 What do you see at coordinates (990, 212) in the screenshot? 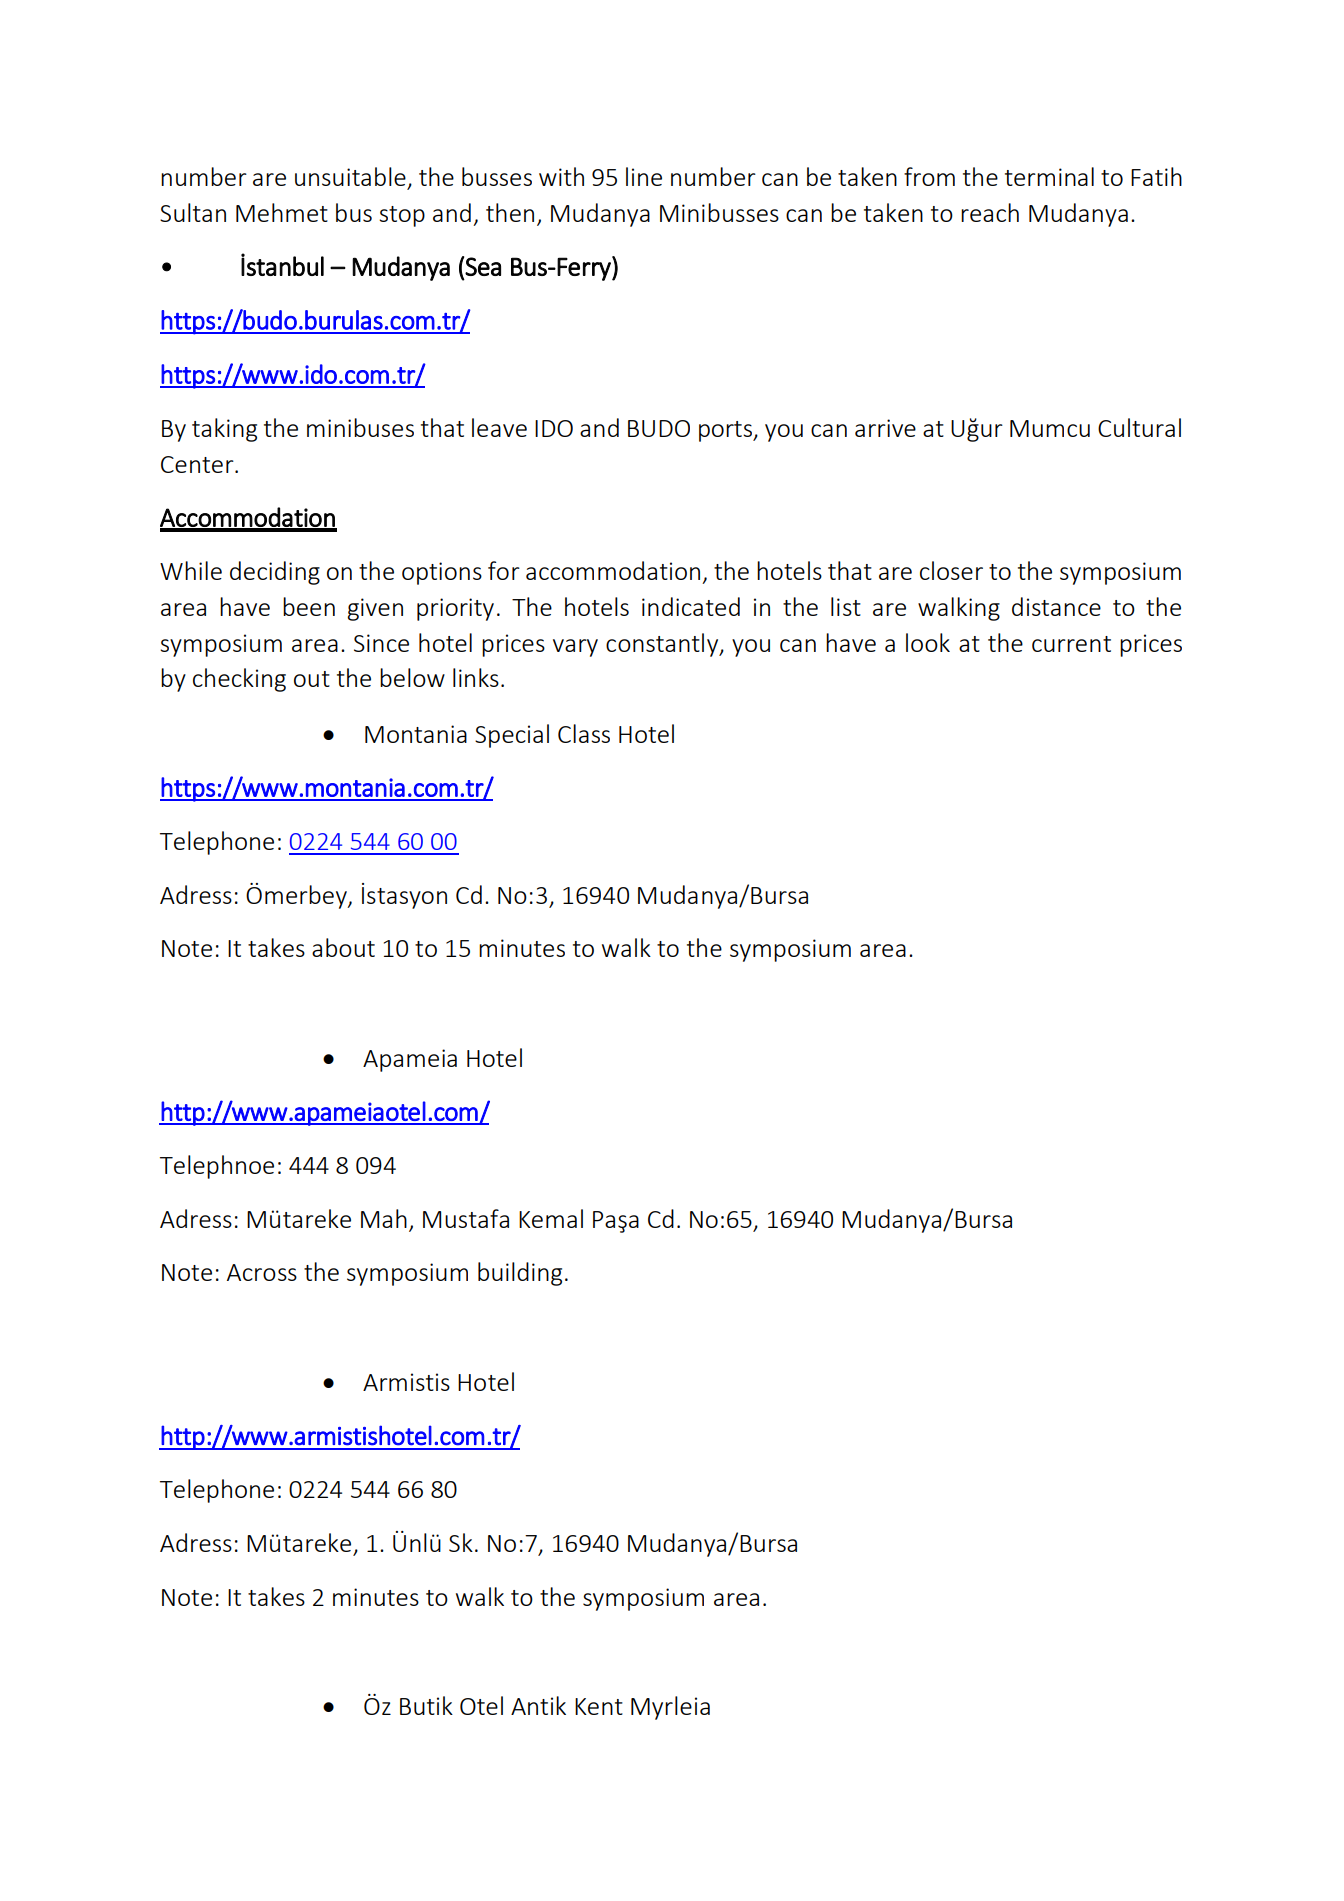
I see `reach` at bounding box center [990, 212].
